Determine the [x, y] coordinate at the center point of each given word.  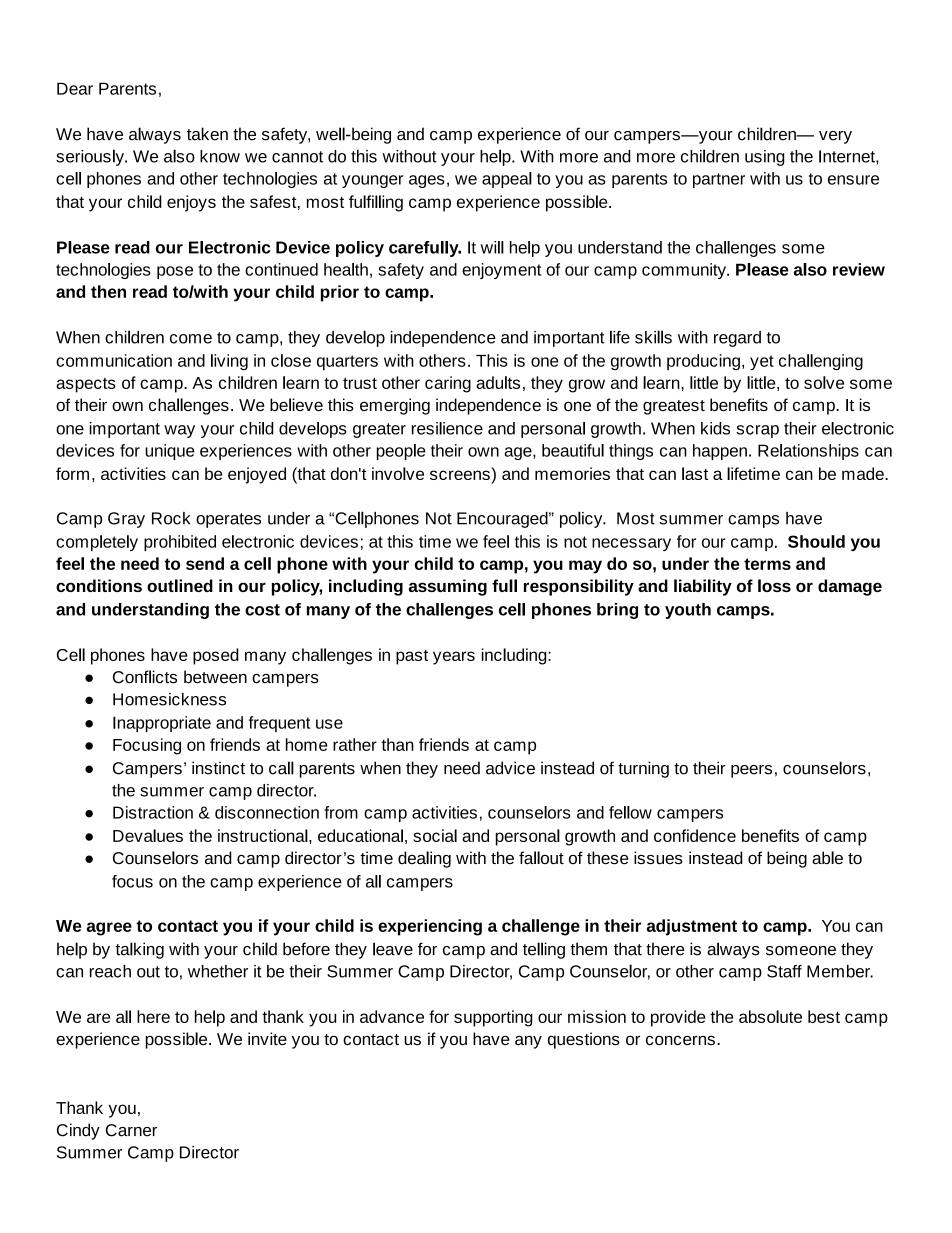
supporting [493, 1018]
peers [751, 771]
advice [510, 768]
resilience [447, 428]
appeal [507, 180]
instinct [218, 768]
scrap [757, 431]
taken [207, 134]
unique [170, 452]
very [835, 137]
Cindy [78, 1131]
